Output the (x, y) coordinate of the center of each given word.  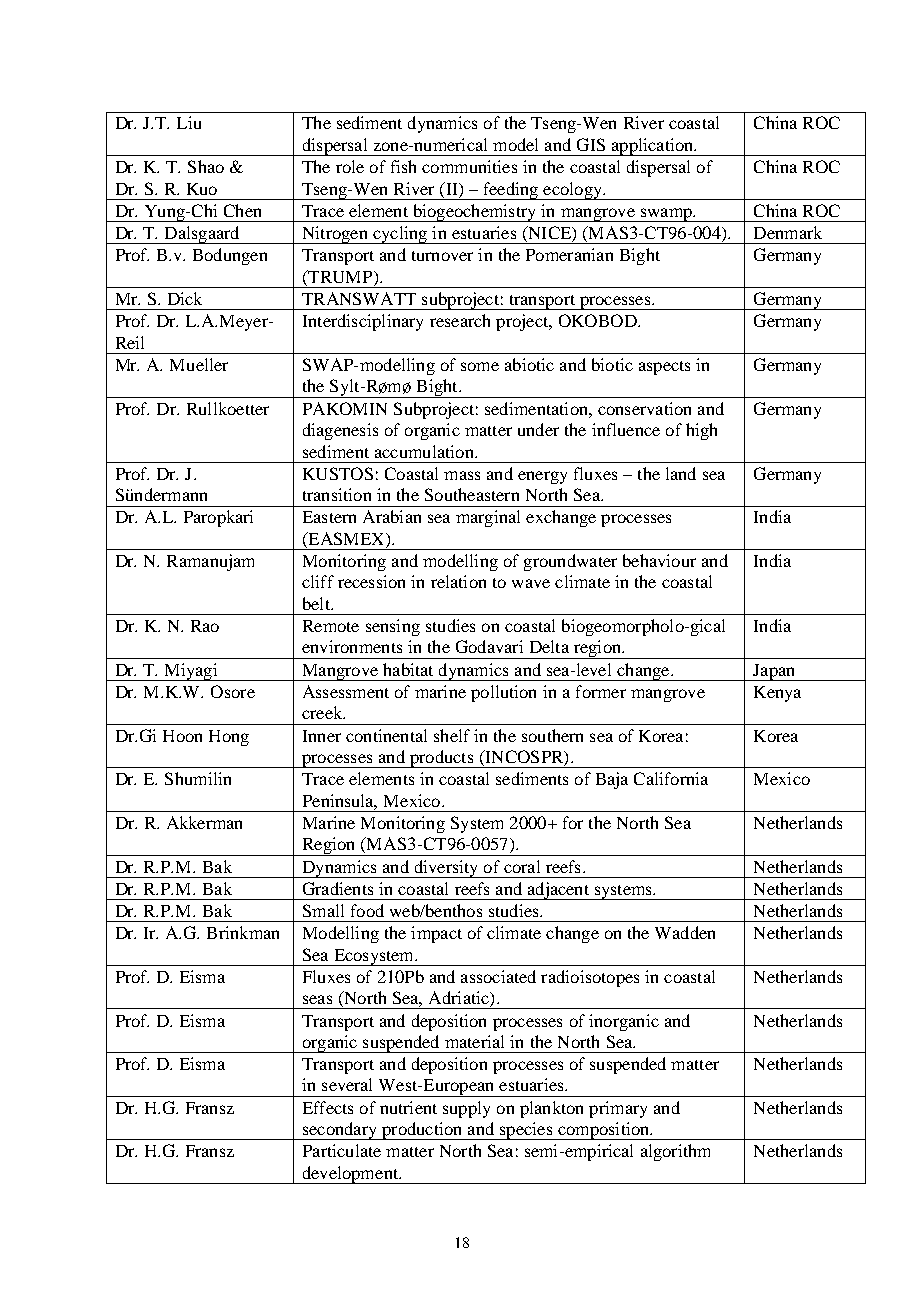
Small (323, 910)
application (652, 147)
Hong (229, 738)
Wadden (685, 932)
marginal (488, 518)
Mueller (199, 364)
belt (317, 603)
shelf (452, 735)
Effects (328, 1107)
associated (498, 976)
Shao (206, 166)
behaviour (659, 560)
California (671, 778)
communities (469, 166)
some (480, 366)
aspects (664, 368)
